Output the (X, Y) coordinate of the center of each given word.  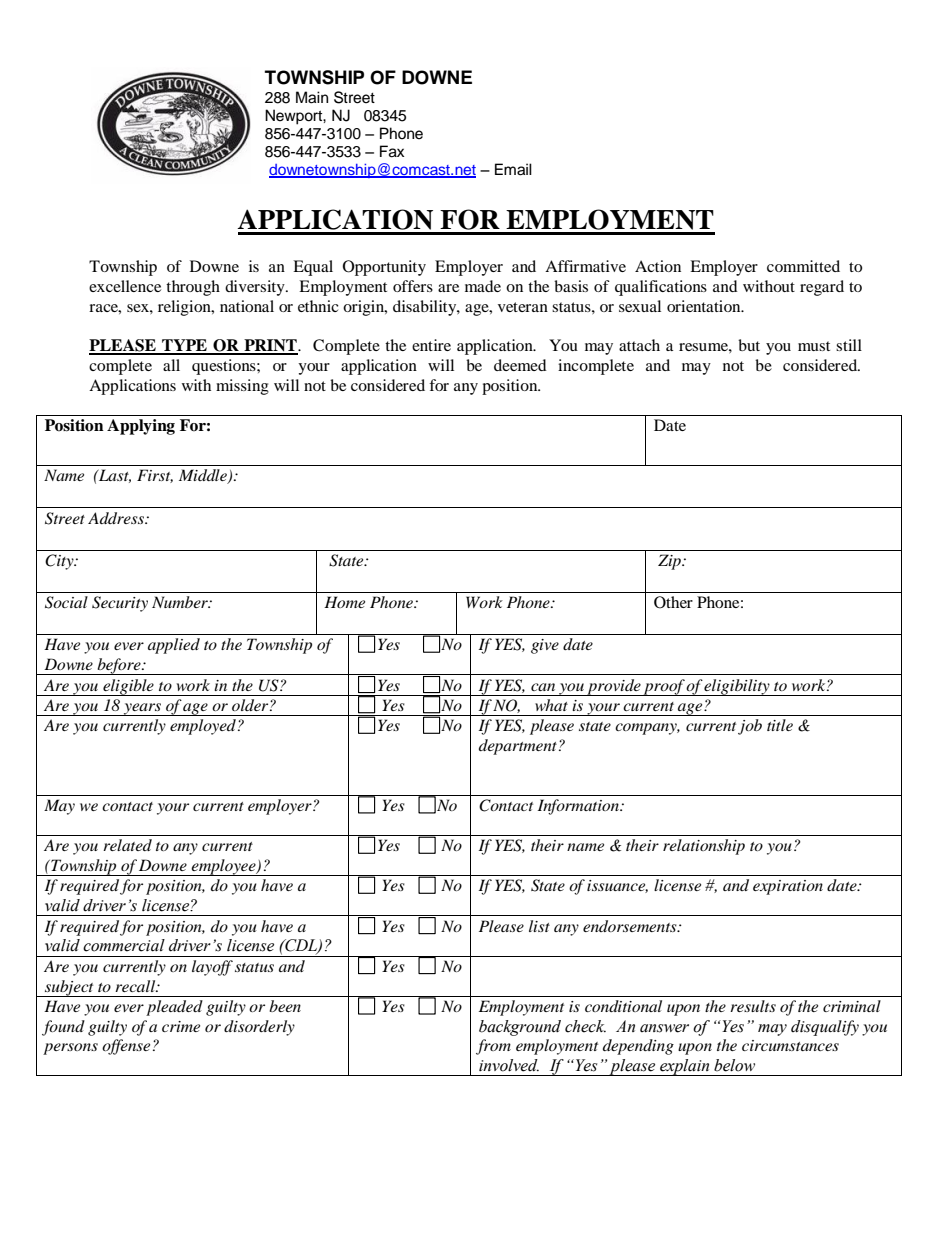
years (143, 709)
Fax (392, 151)
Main (312, 97)
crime (181, 1026)
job (750, 727)
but (749, 345)
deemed (520, 365)
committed (803, 266)
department (519, 747)
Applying (141, 427)
